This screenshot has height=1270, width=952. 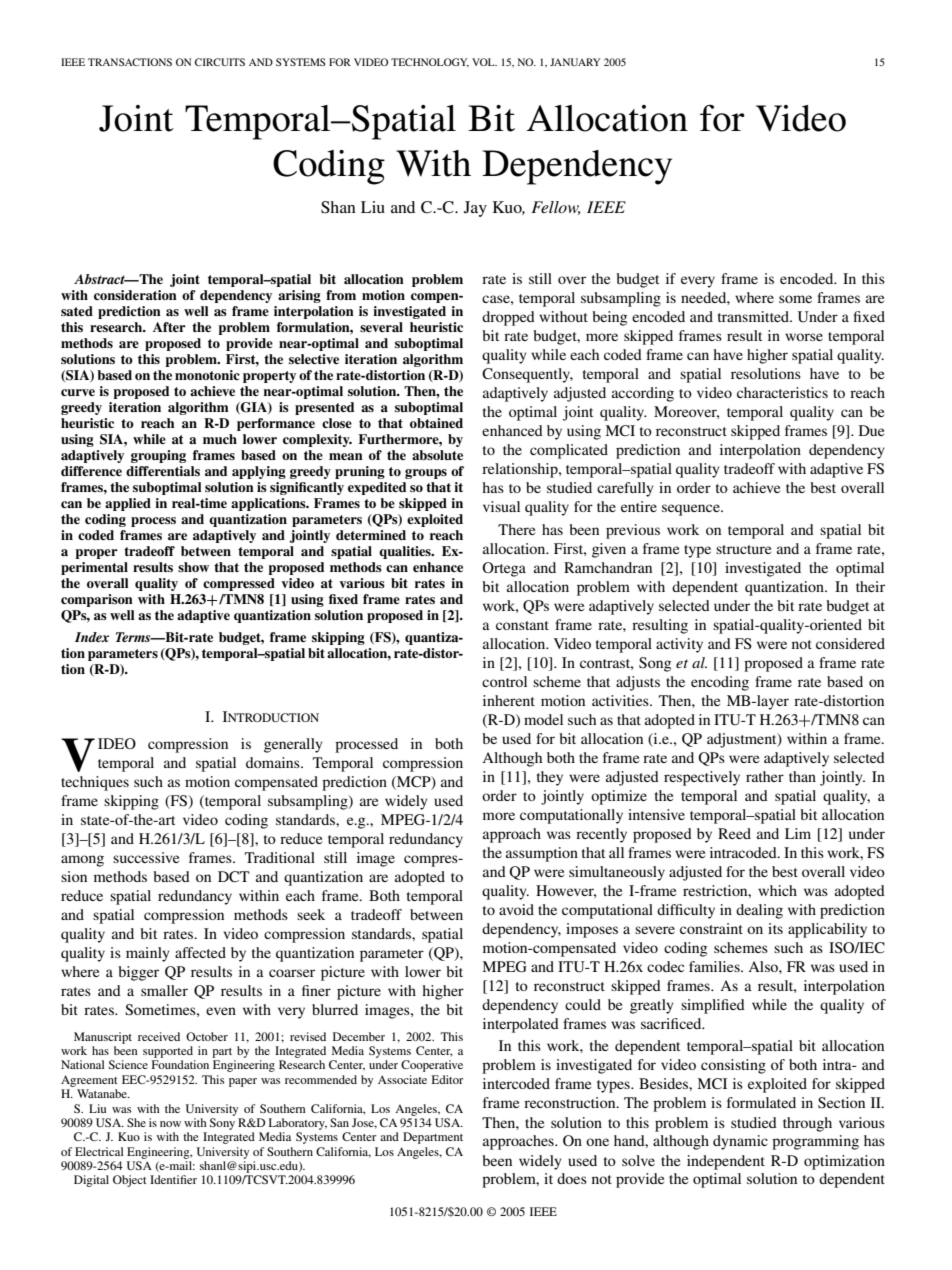 I want to click on now, so click(x=170, y=1124).
